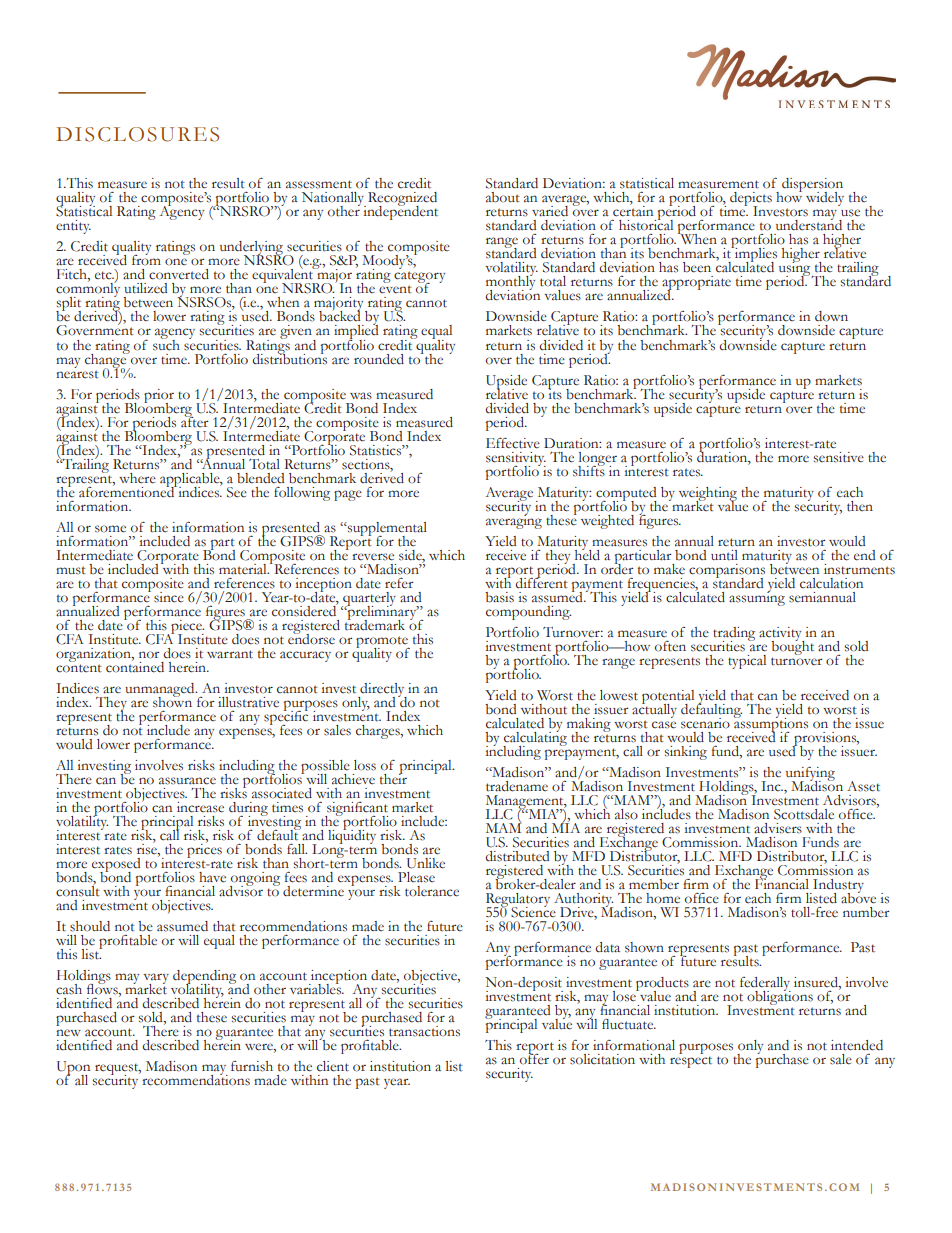 The width and height of the image is (952, 1233). I want to click on some, so click(110, 529).
